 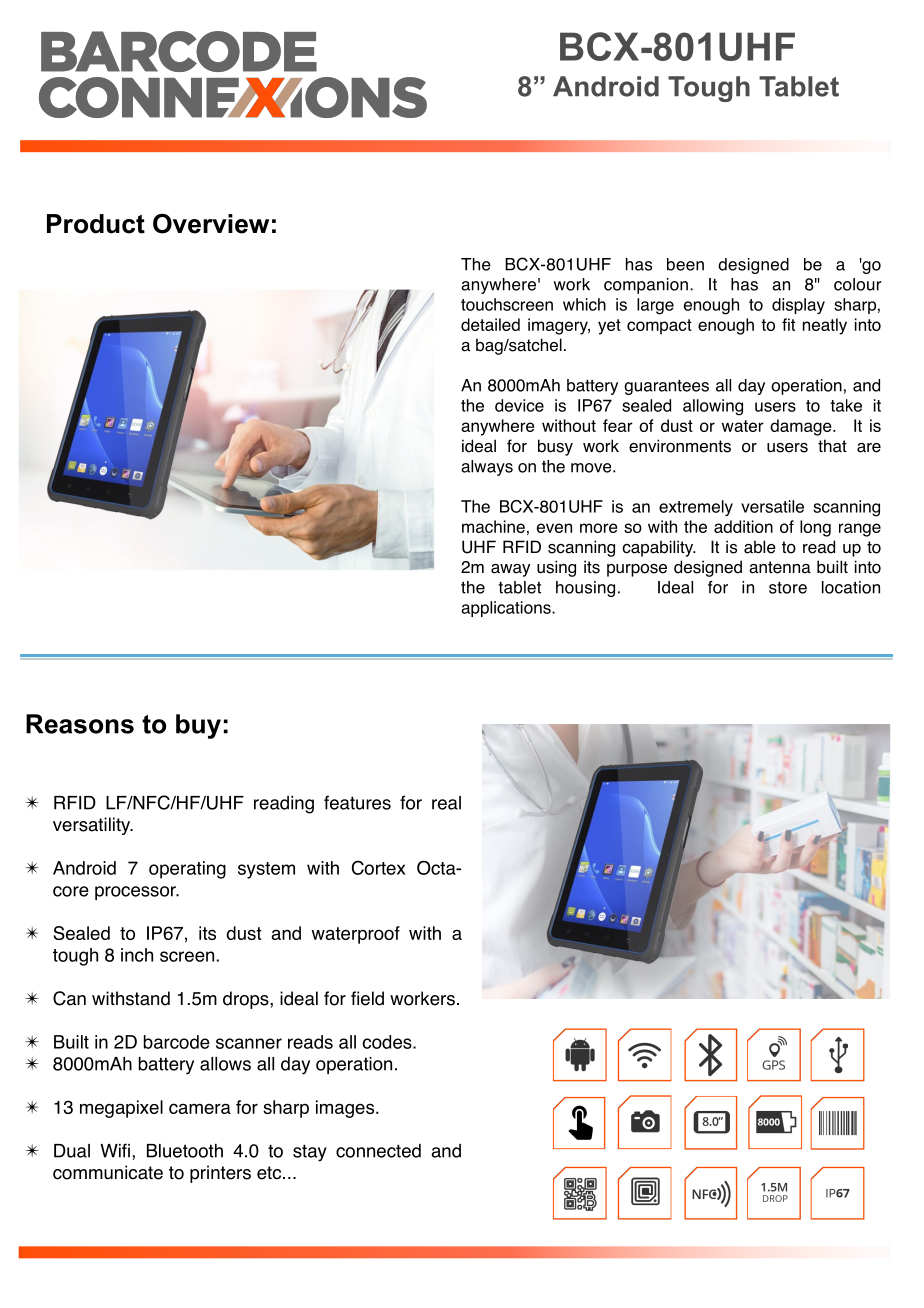 I want to click on Overview, so click(x=211, y=223).
